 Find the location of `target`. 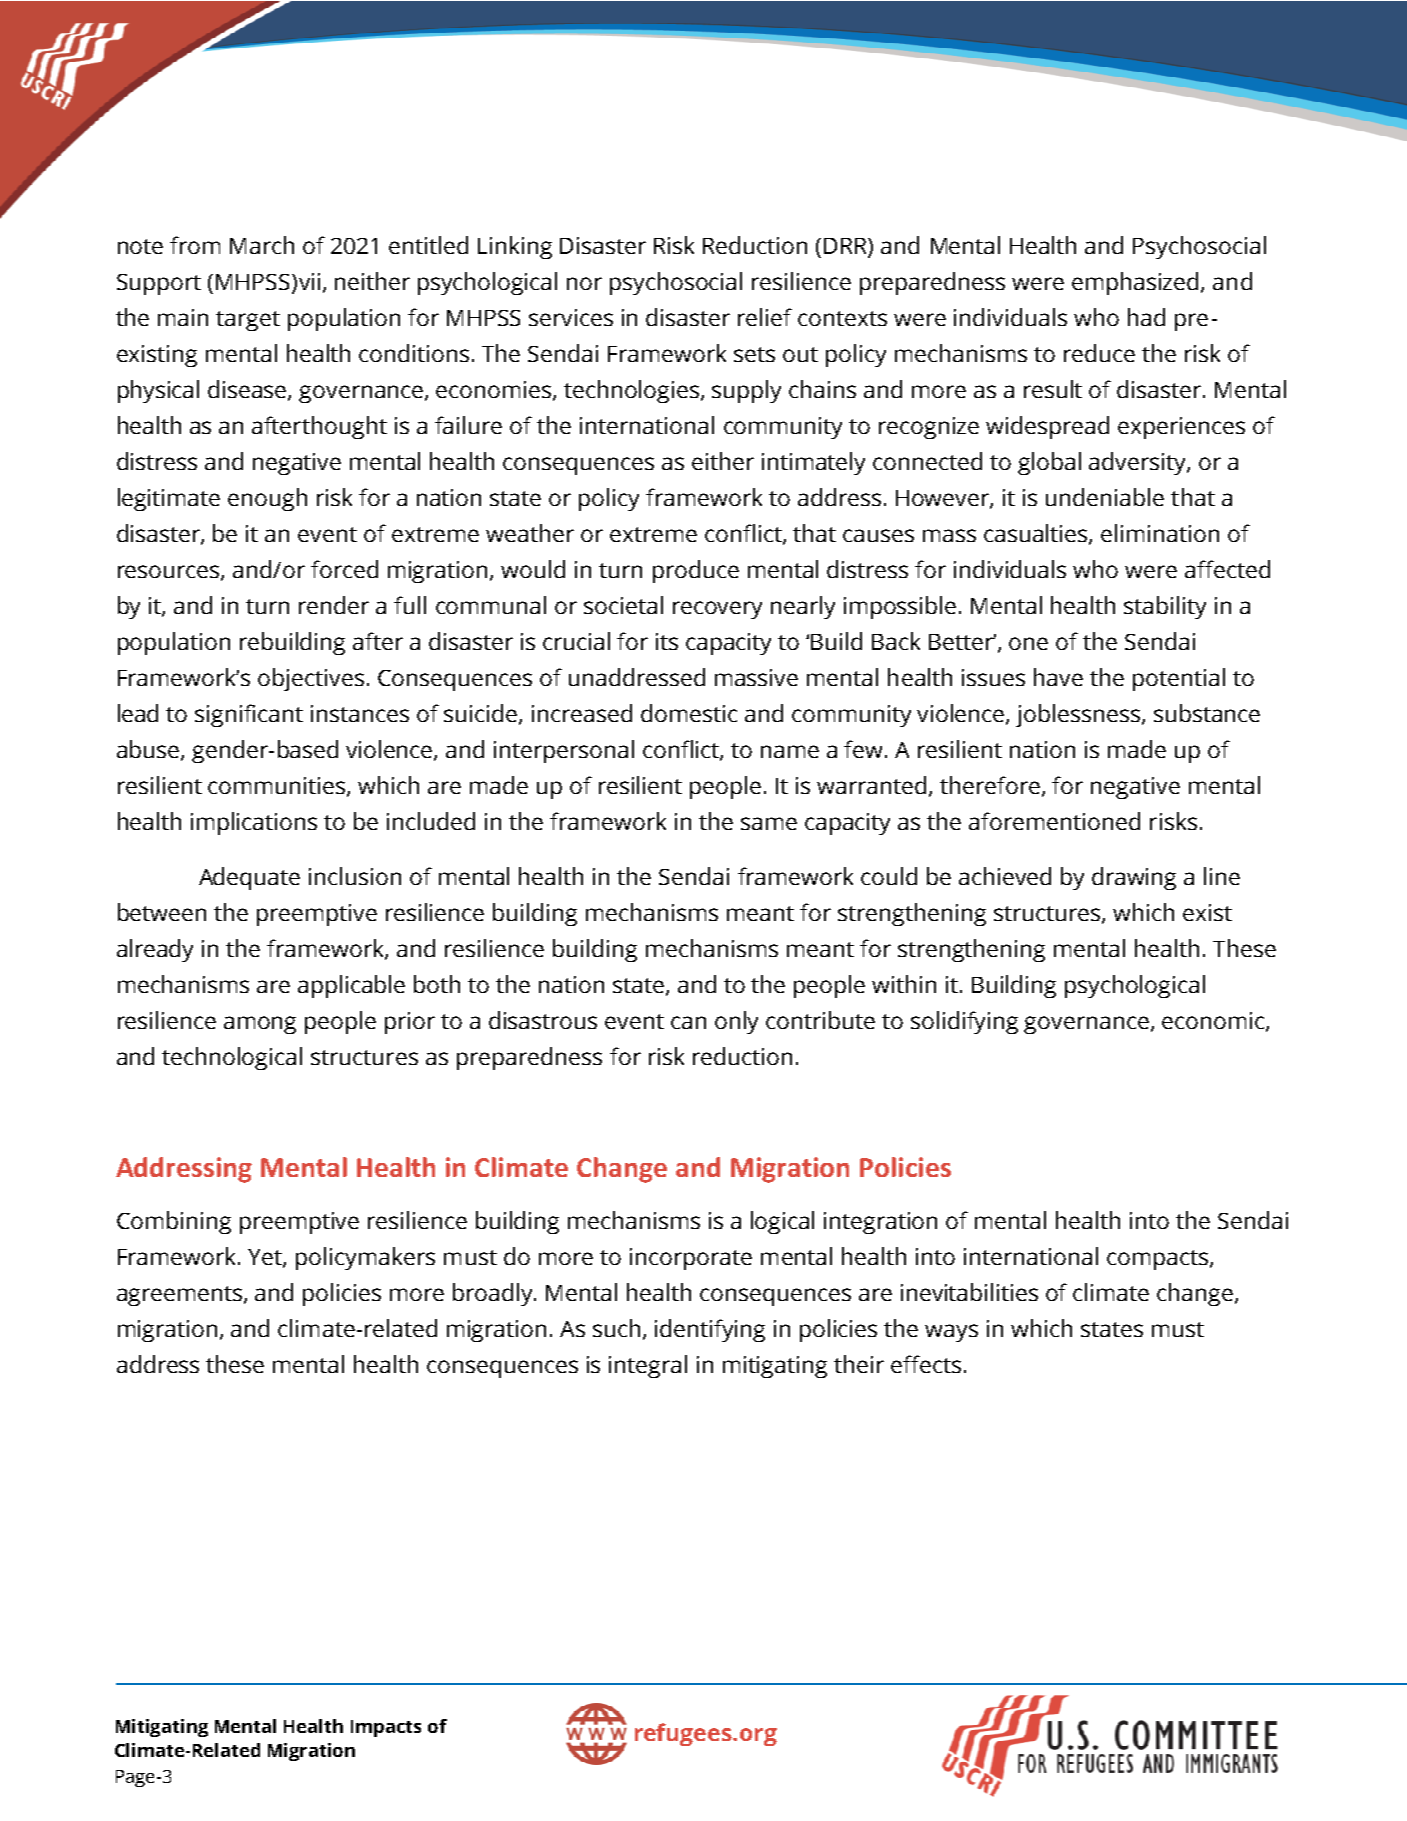

target is located at coordinates (248, 321).
